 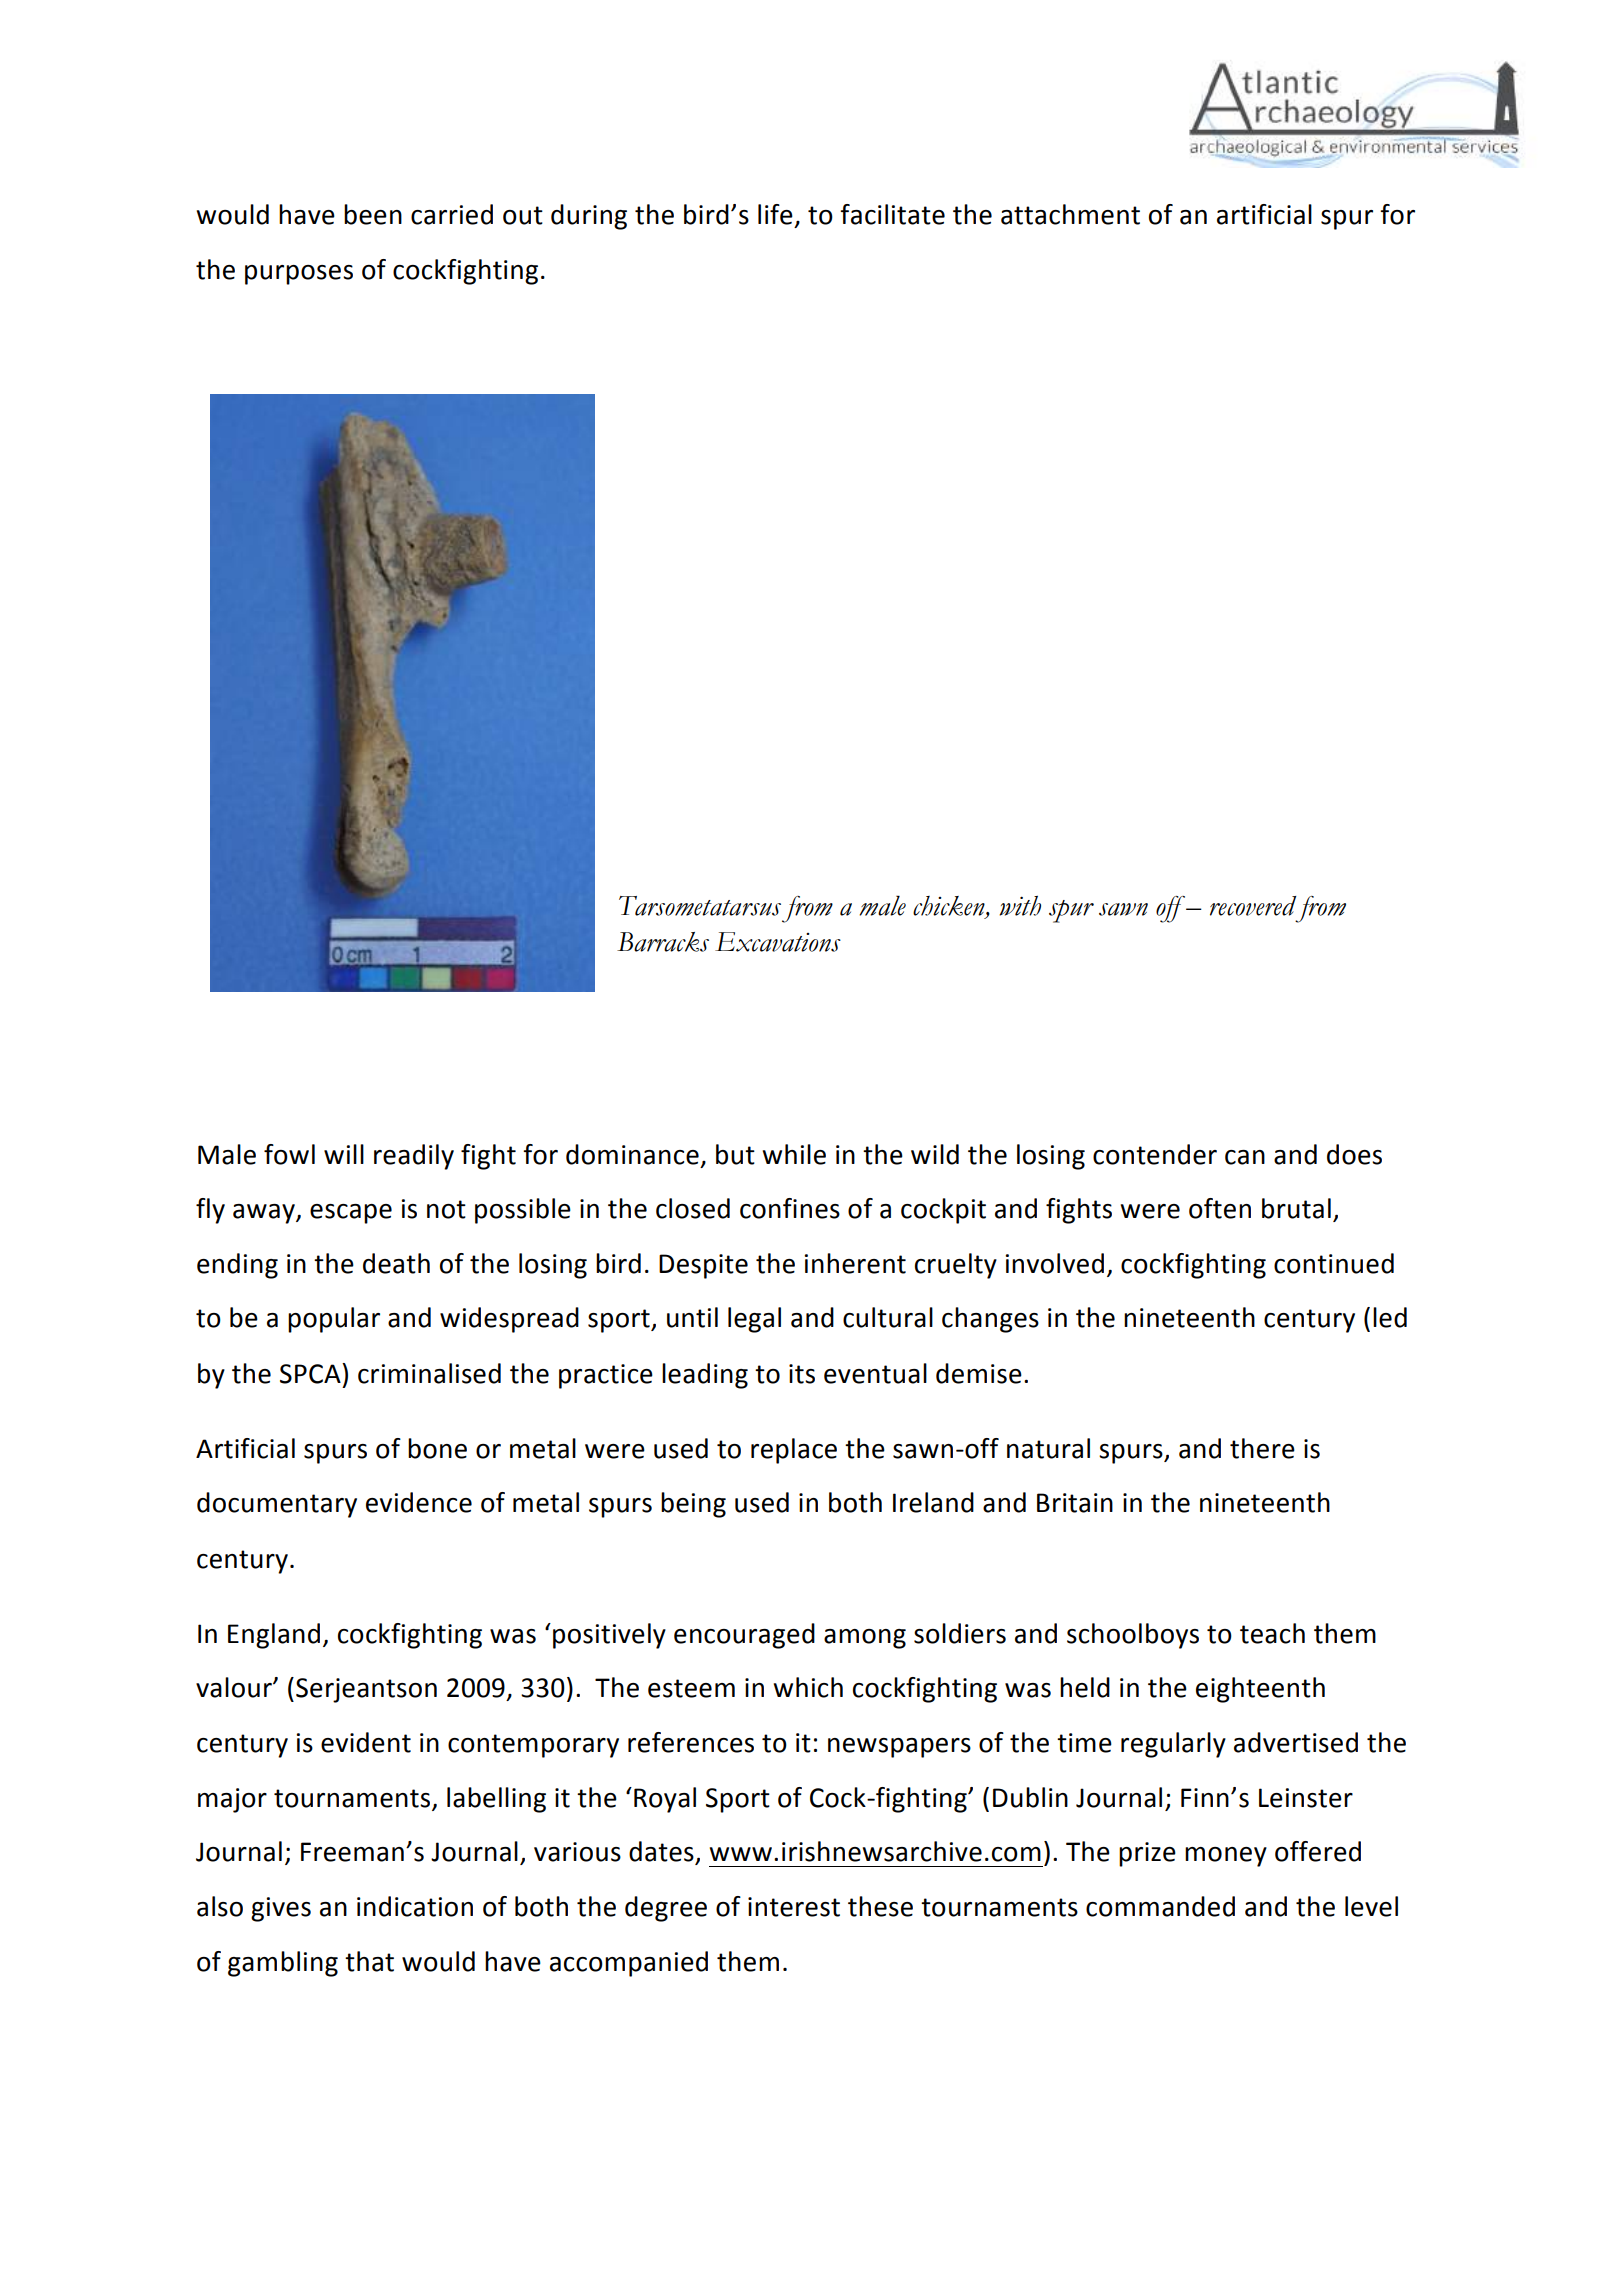 I want to click on there, so click(x=1262, y=1448).
